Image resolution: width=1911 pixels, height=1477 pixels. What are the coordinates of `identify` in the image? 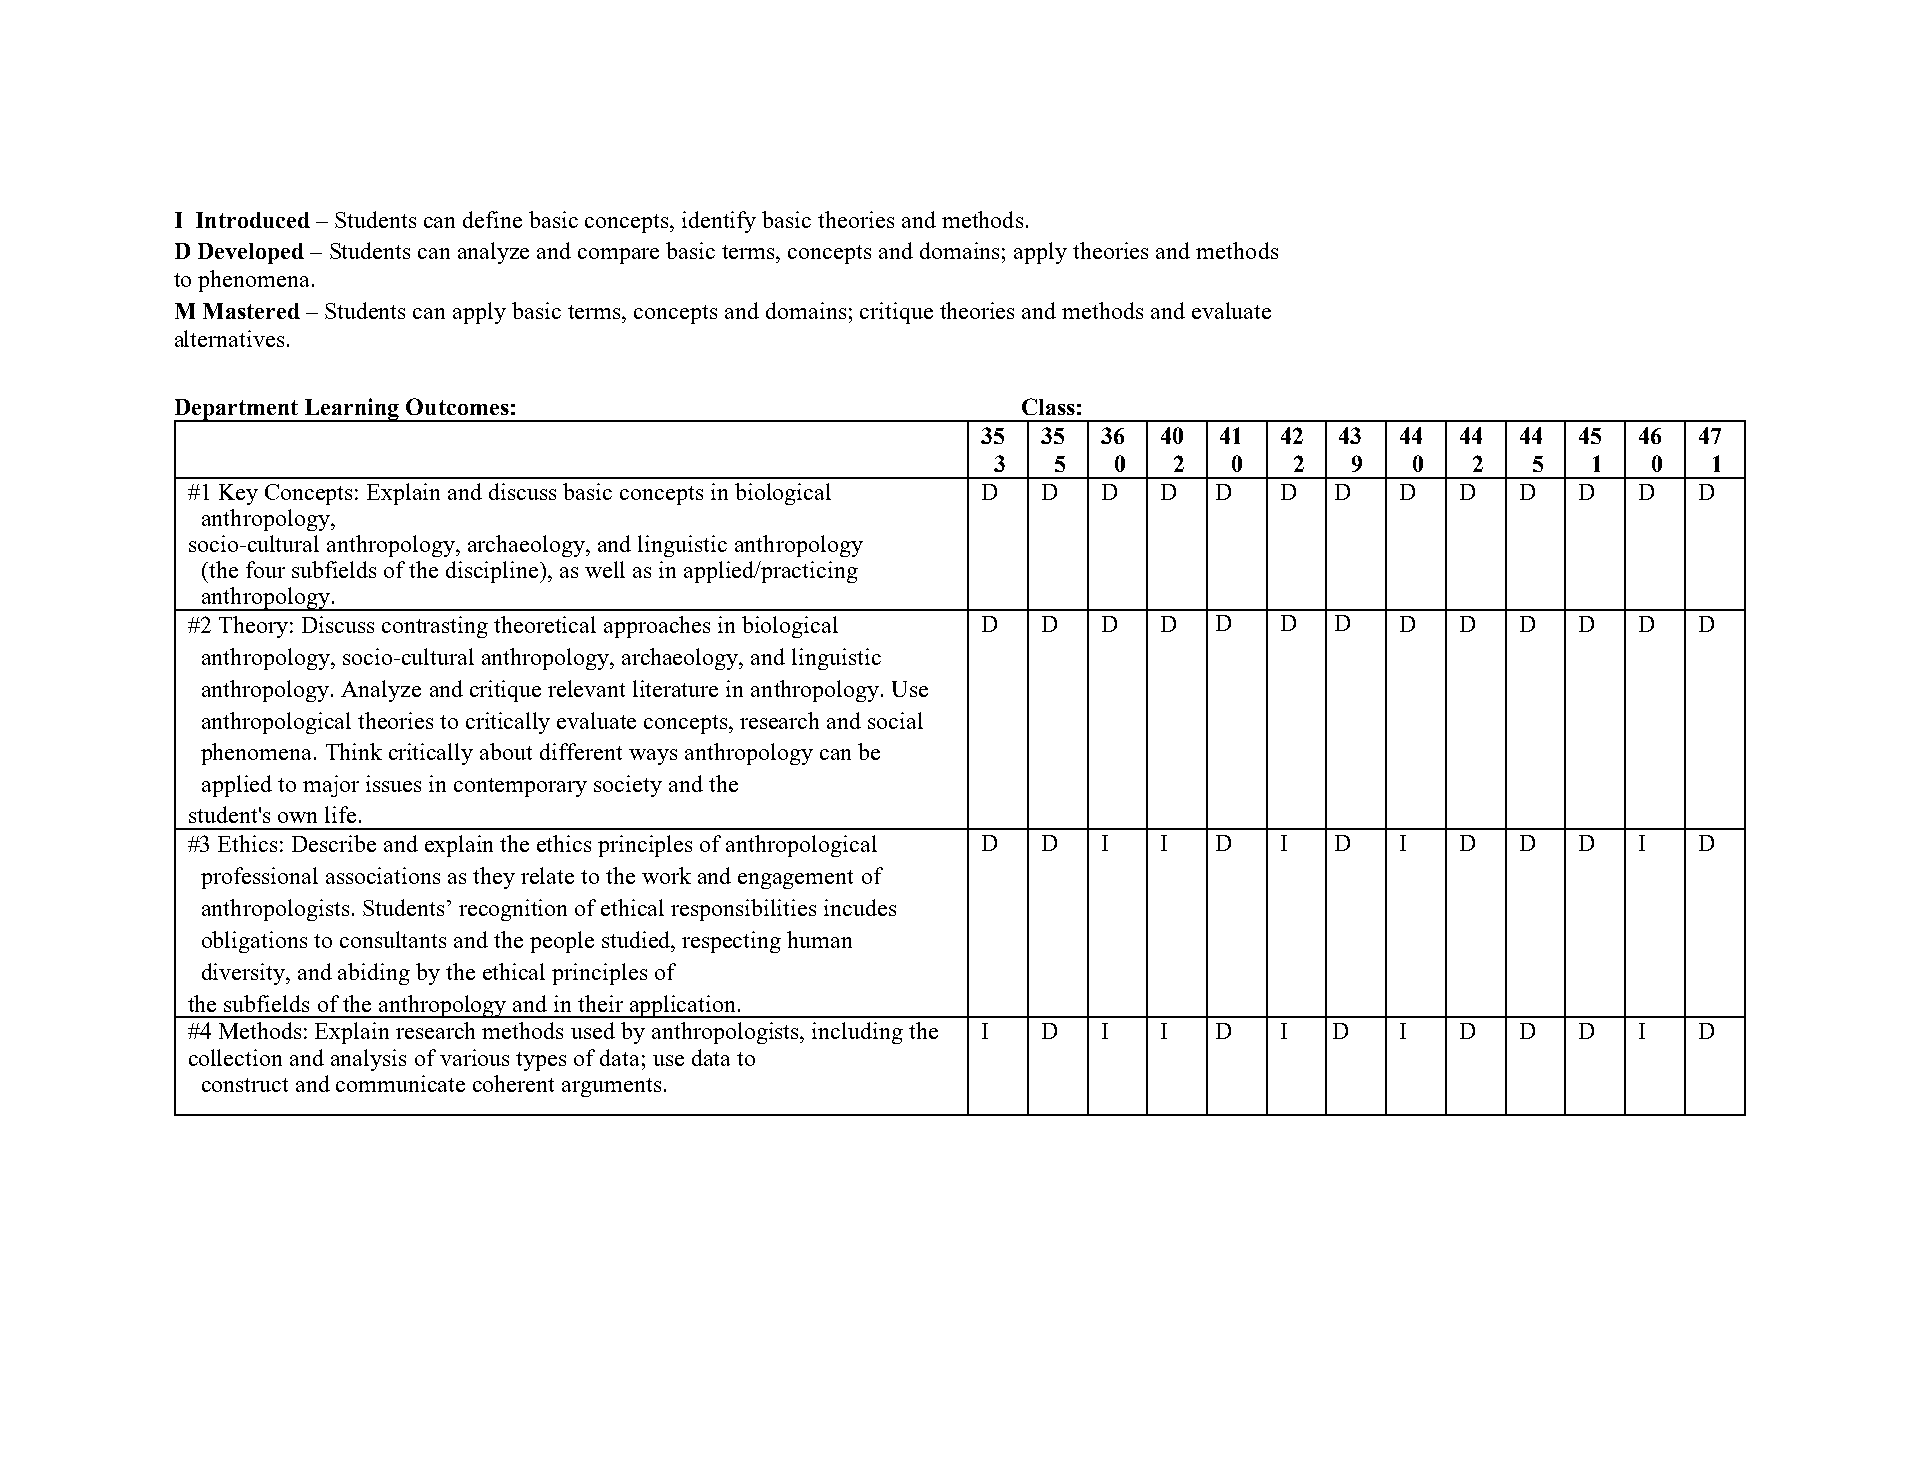 It's located at (719, 222).
